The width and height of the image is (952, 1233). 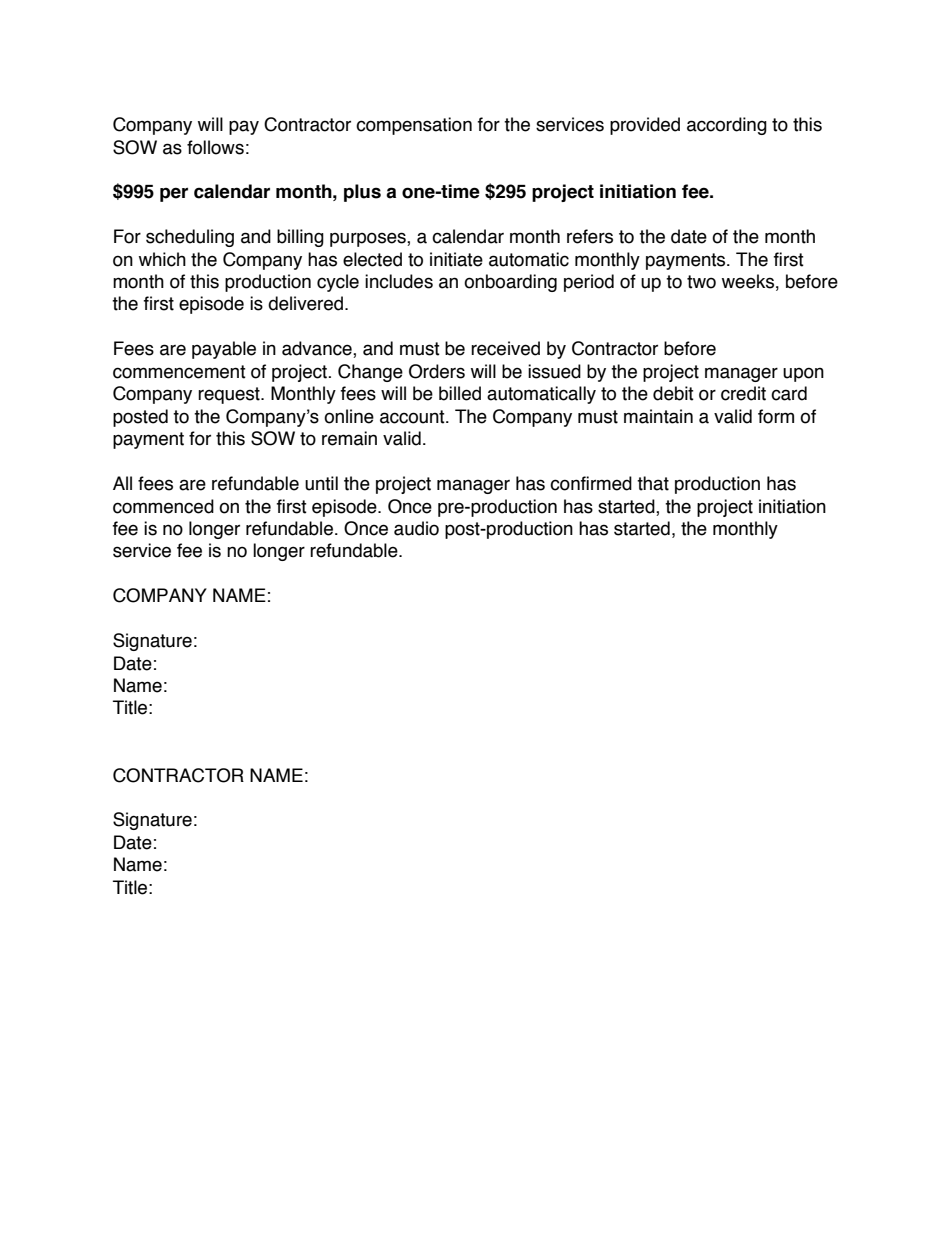 I want to click on compensation, so click(x=414, y=126).
